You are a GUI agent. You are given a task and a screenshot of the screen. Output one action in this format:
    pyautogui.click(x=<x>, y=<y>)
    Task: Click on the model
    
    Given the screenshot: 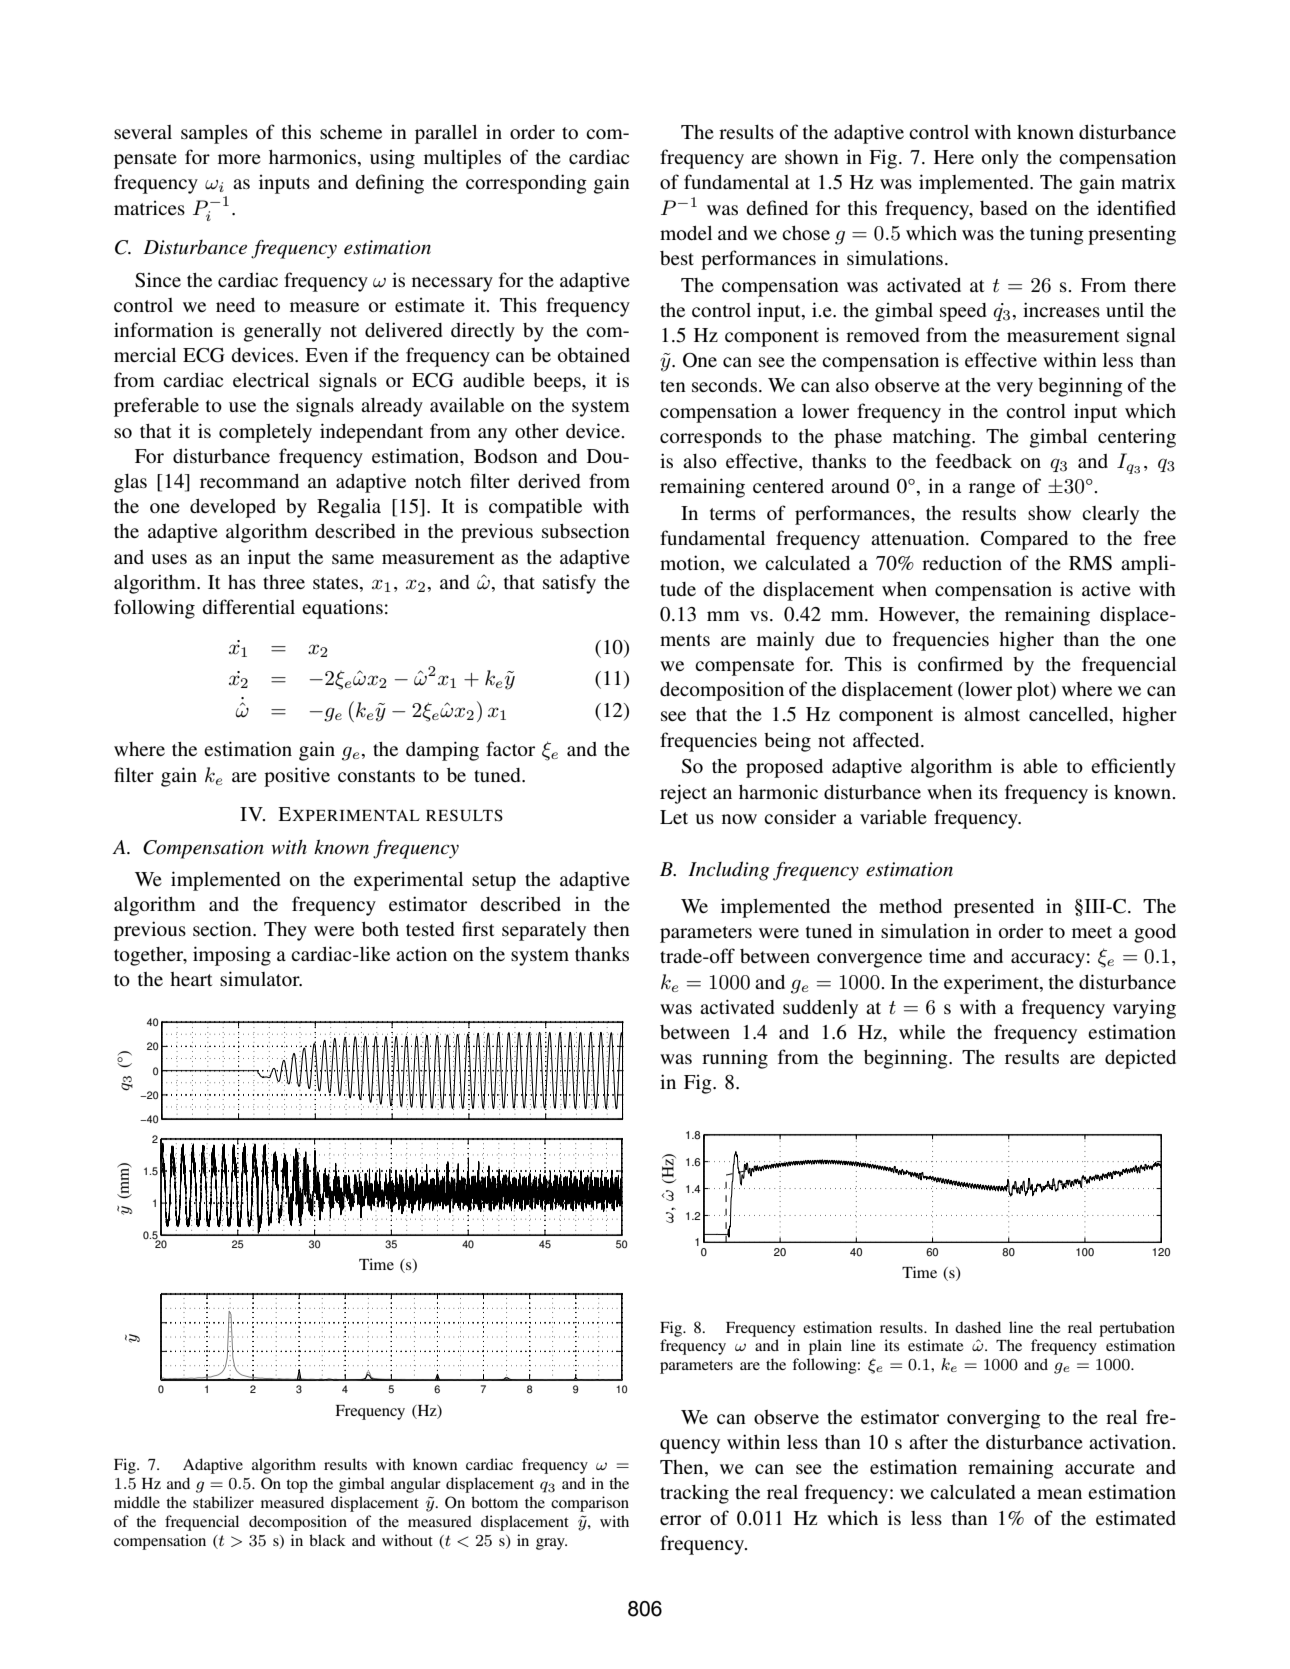 What is the action you would take?
    pyautogui.click(x=686, y=233)
